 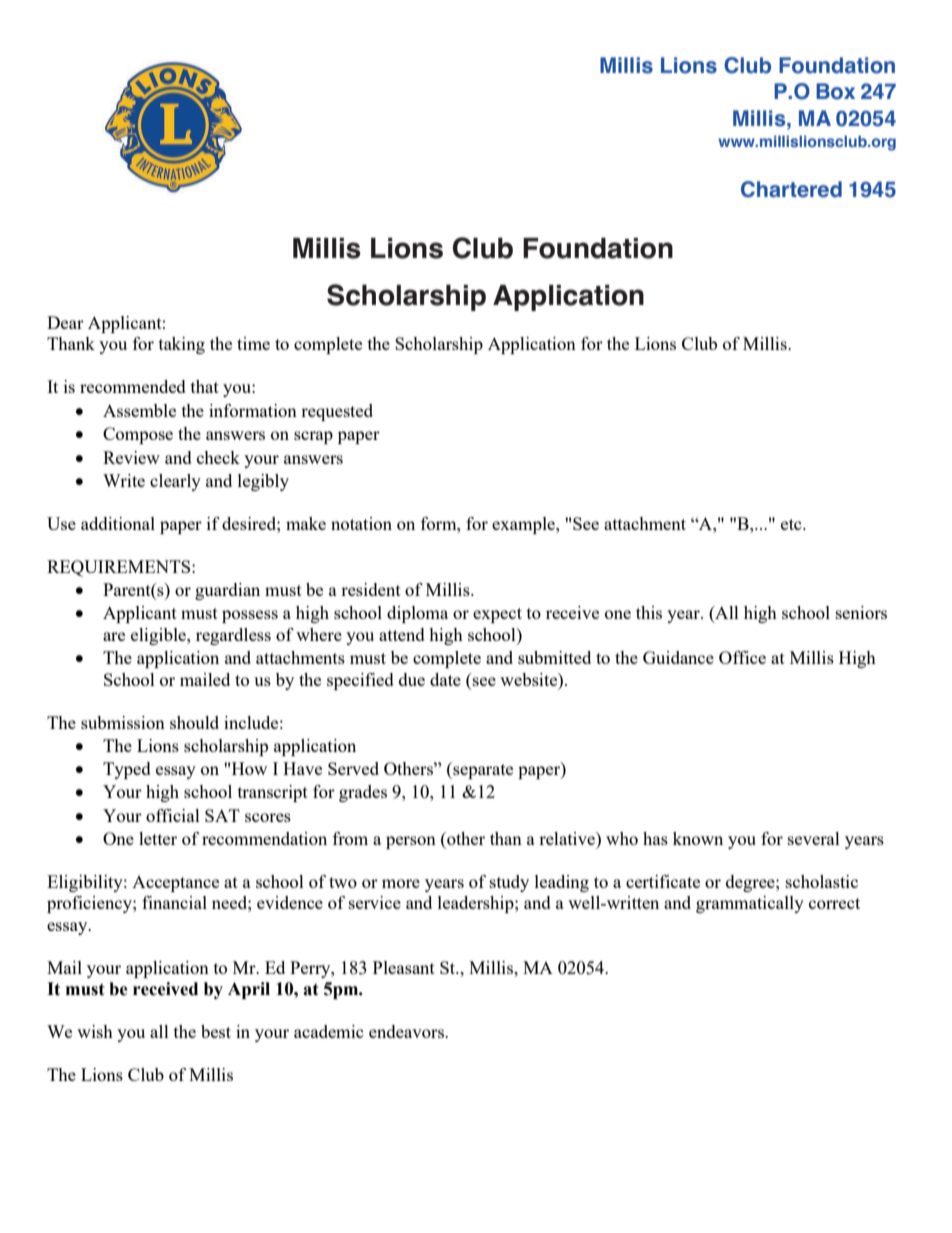 I want to click on etc, so click(x=792, y=524).
